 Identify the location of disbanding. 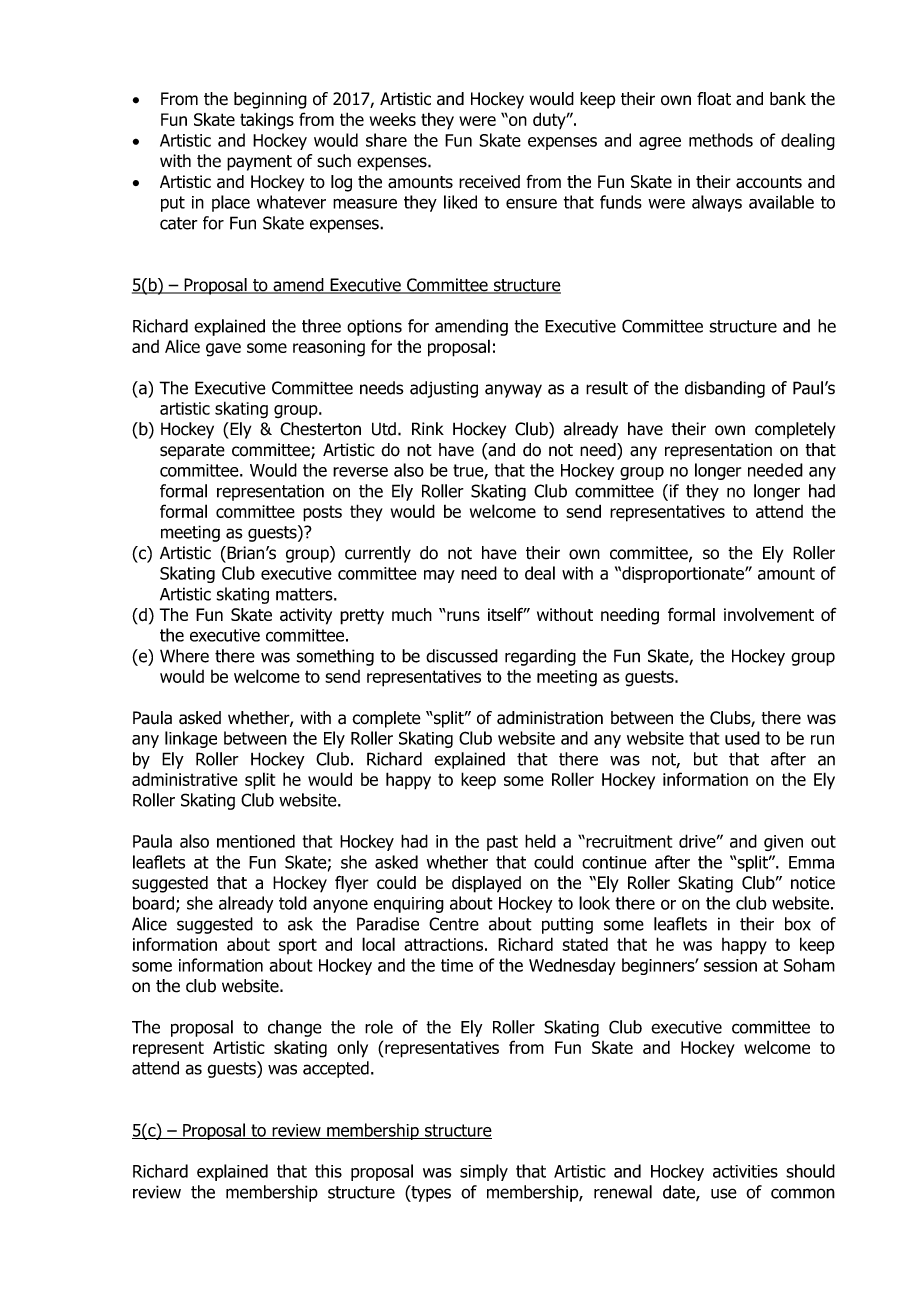
(725, 389).
